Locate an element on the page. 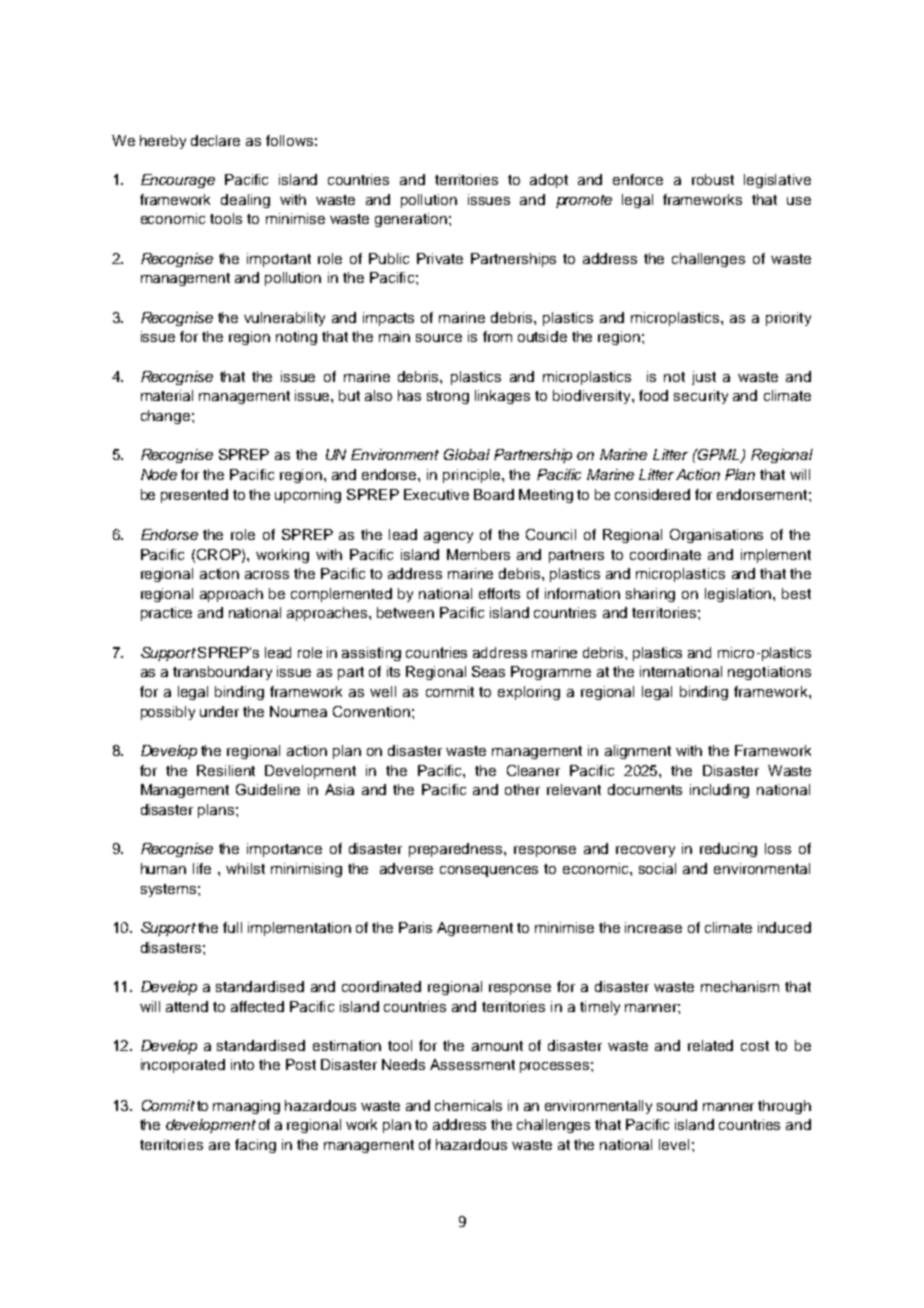 The width and height of the image is (924, 1308). linkages is located at coordinates (502, 397).
